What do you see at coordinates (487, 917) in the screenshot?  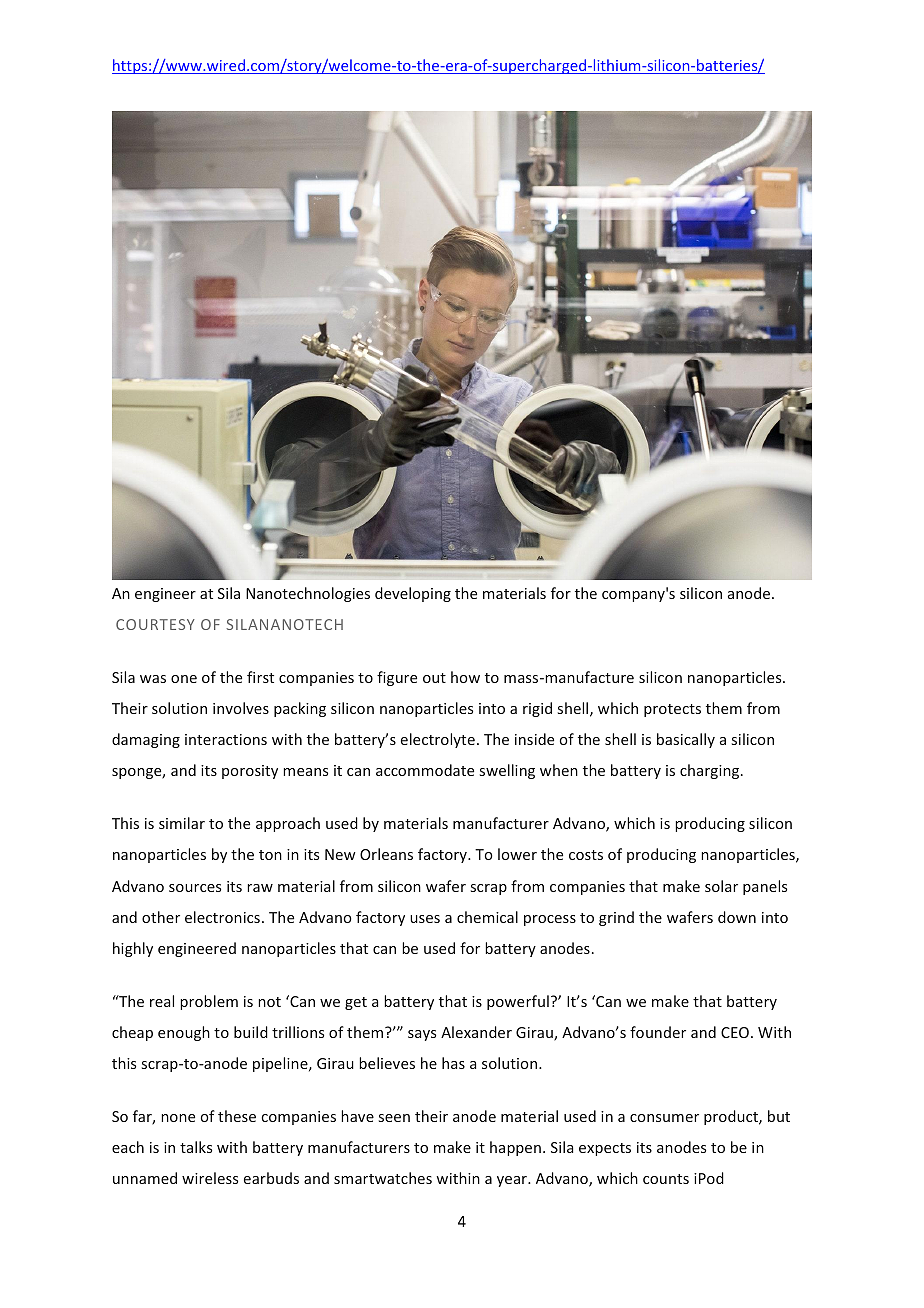 I see `chemical` at bounding box center [487, 917].
